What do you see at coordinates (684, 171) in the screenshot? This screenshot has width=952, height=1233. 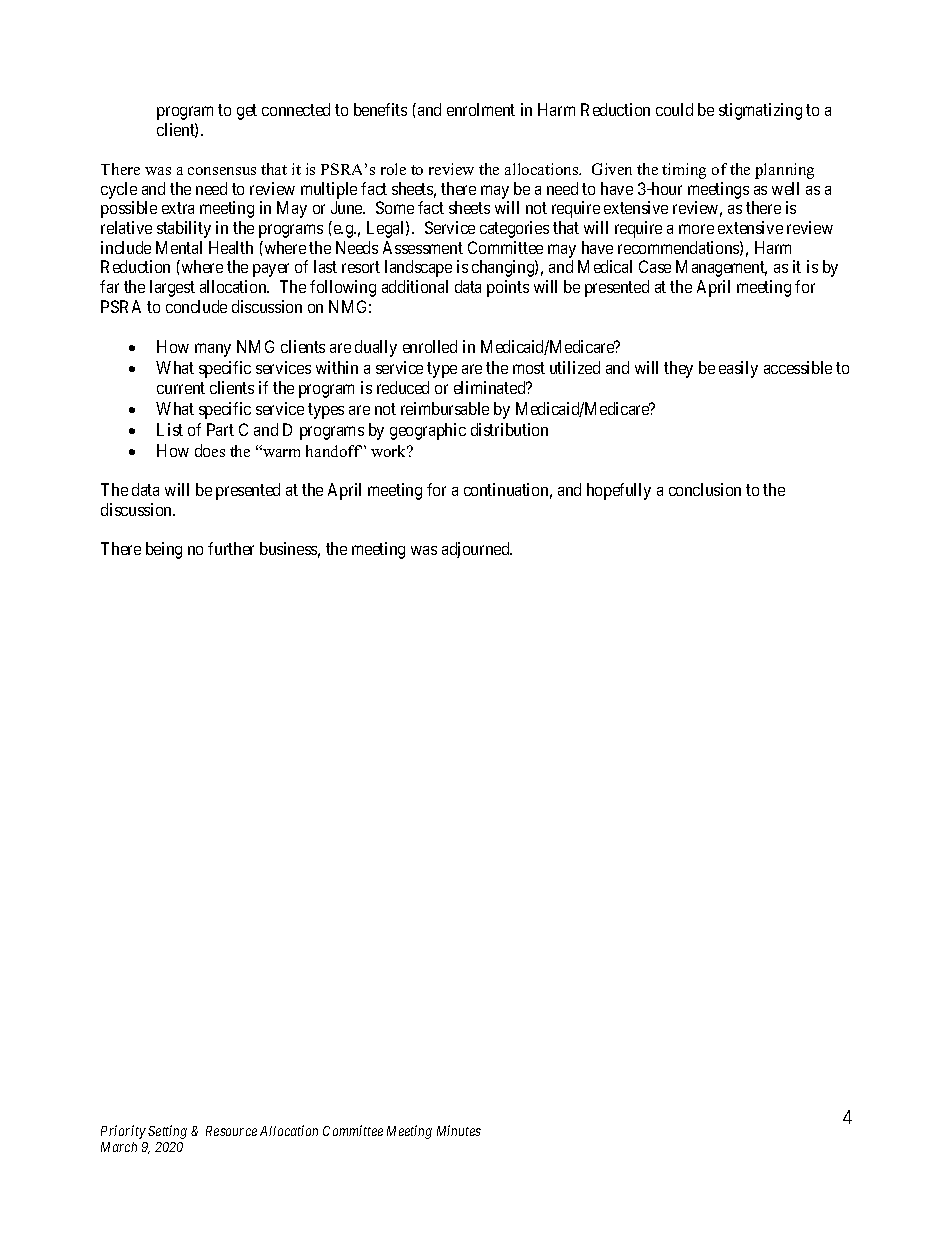 I see `timing` at bounding box center [684, 171].
